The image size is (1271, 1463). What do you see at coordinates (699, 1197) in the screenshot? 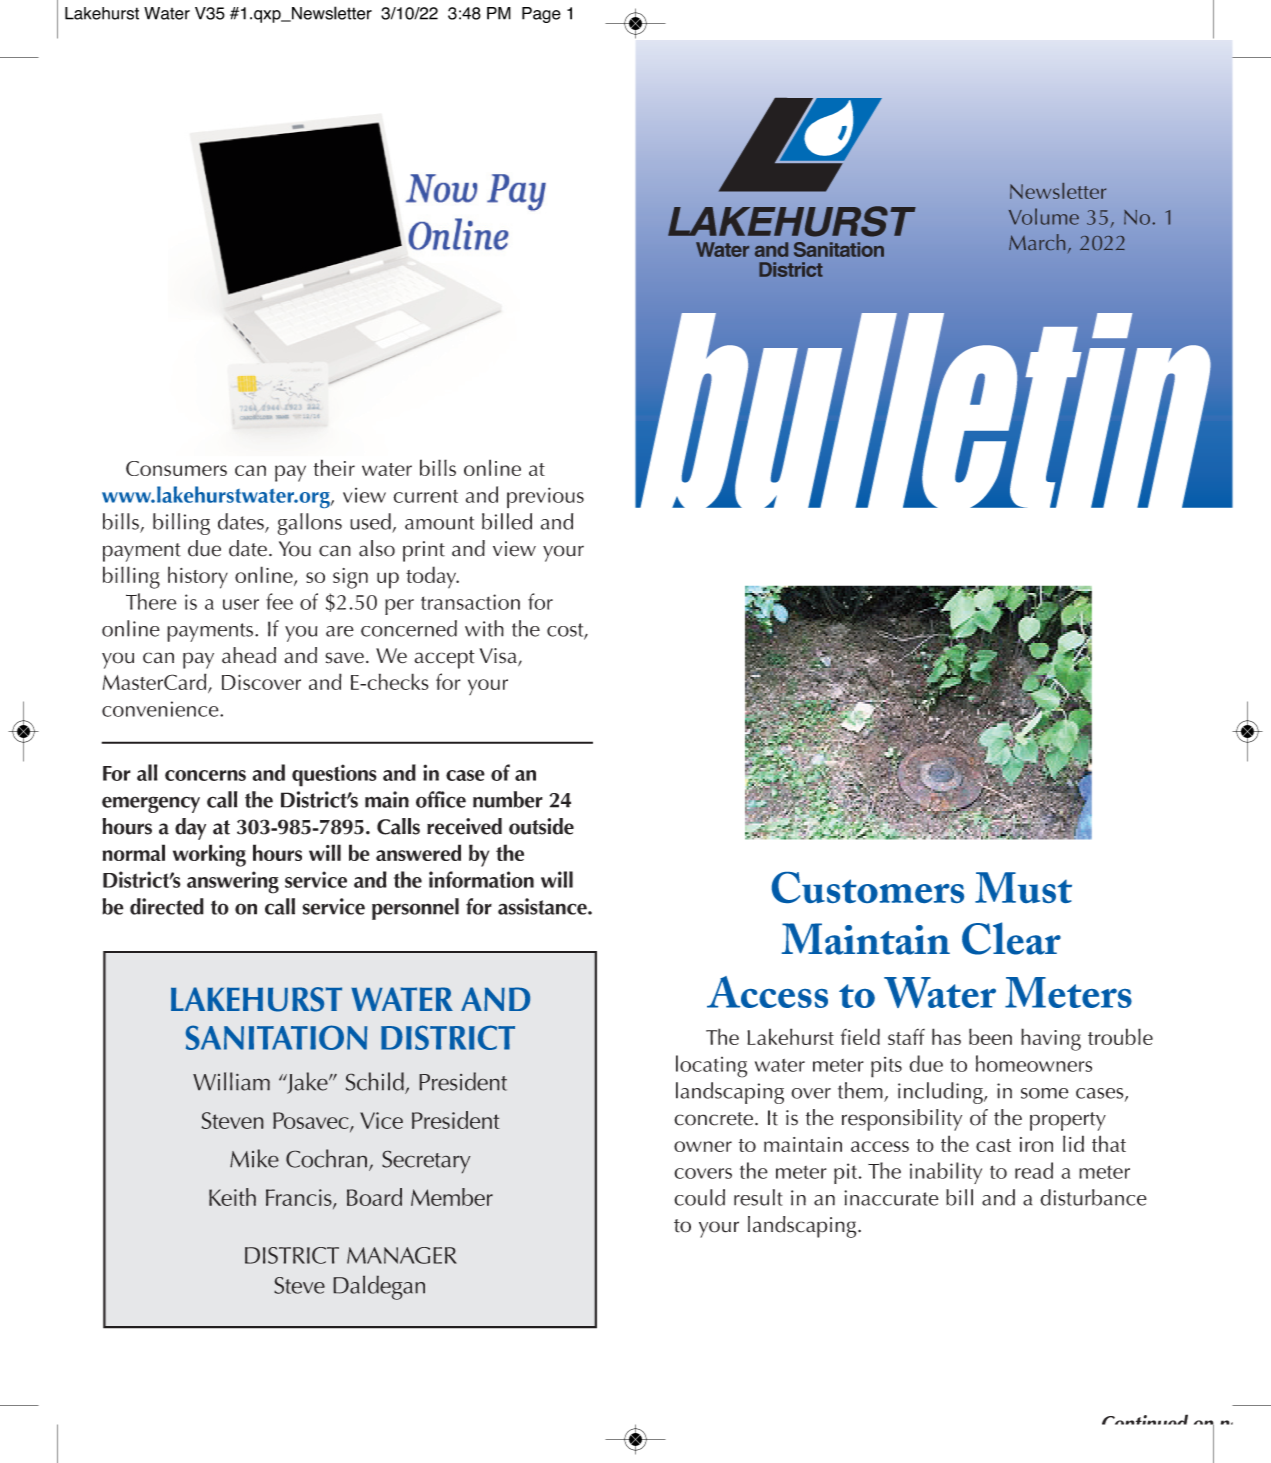
I see `could` at bounding box center [699, 1197].
